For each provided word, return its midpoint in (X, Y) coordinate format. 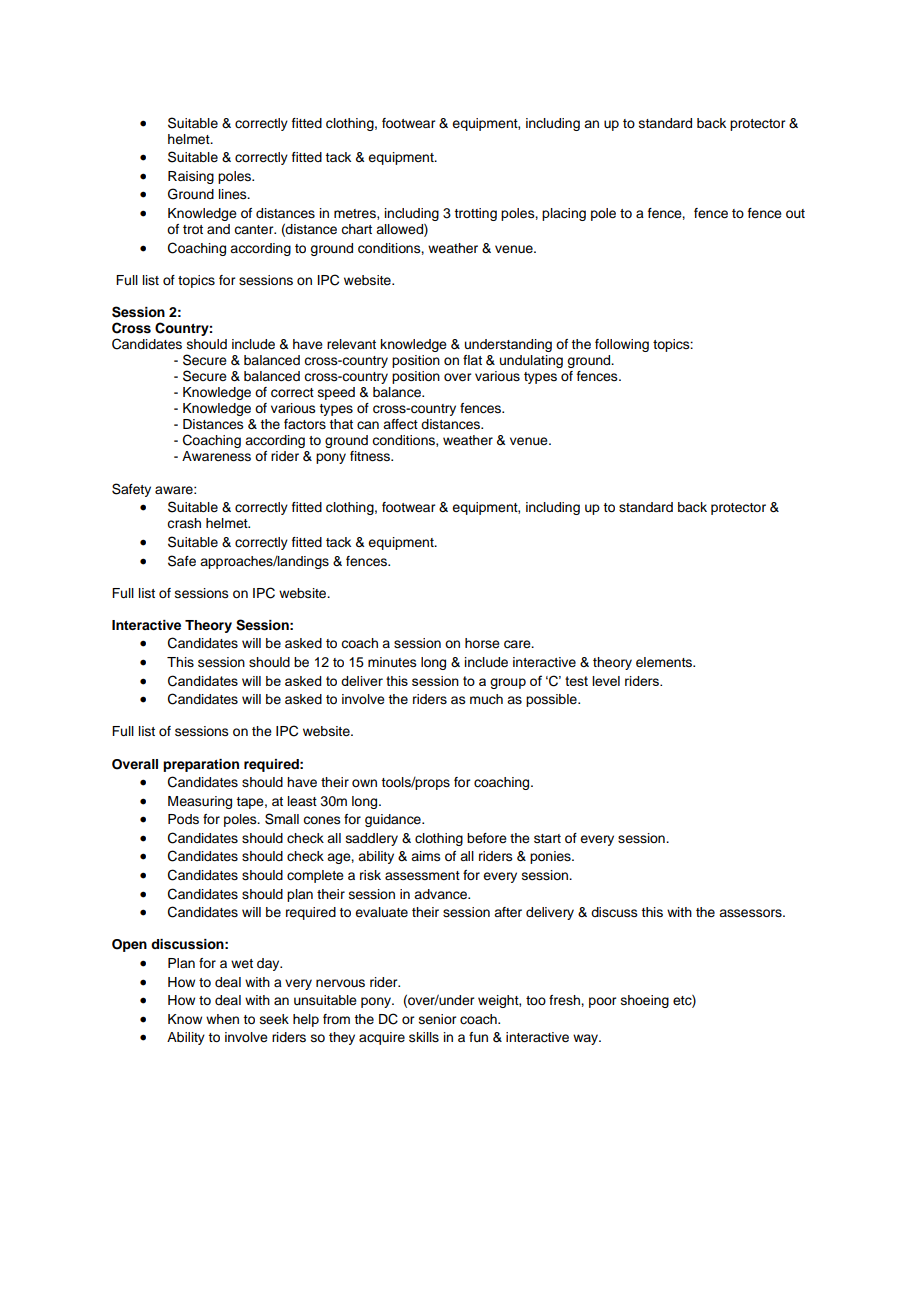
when (222, 1019)
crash (184, 523)
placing (564, 214)
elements (665, 662)
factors (305, 424)
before (487, 838)
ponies (551, 857)
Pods (183, 819)
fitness (371, 456)
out (795, 213)
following (622, 345)
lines (234, 194)
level (606, 681)
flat (472, 360)
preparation (201, 765)
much (486, 699)
